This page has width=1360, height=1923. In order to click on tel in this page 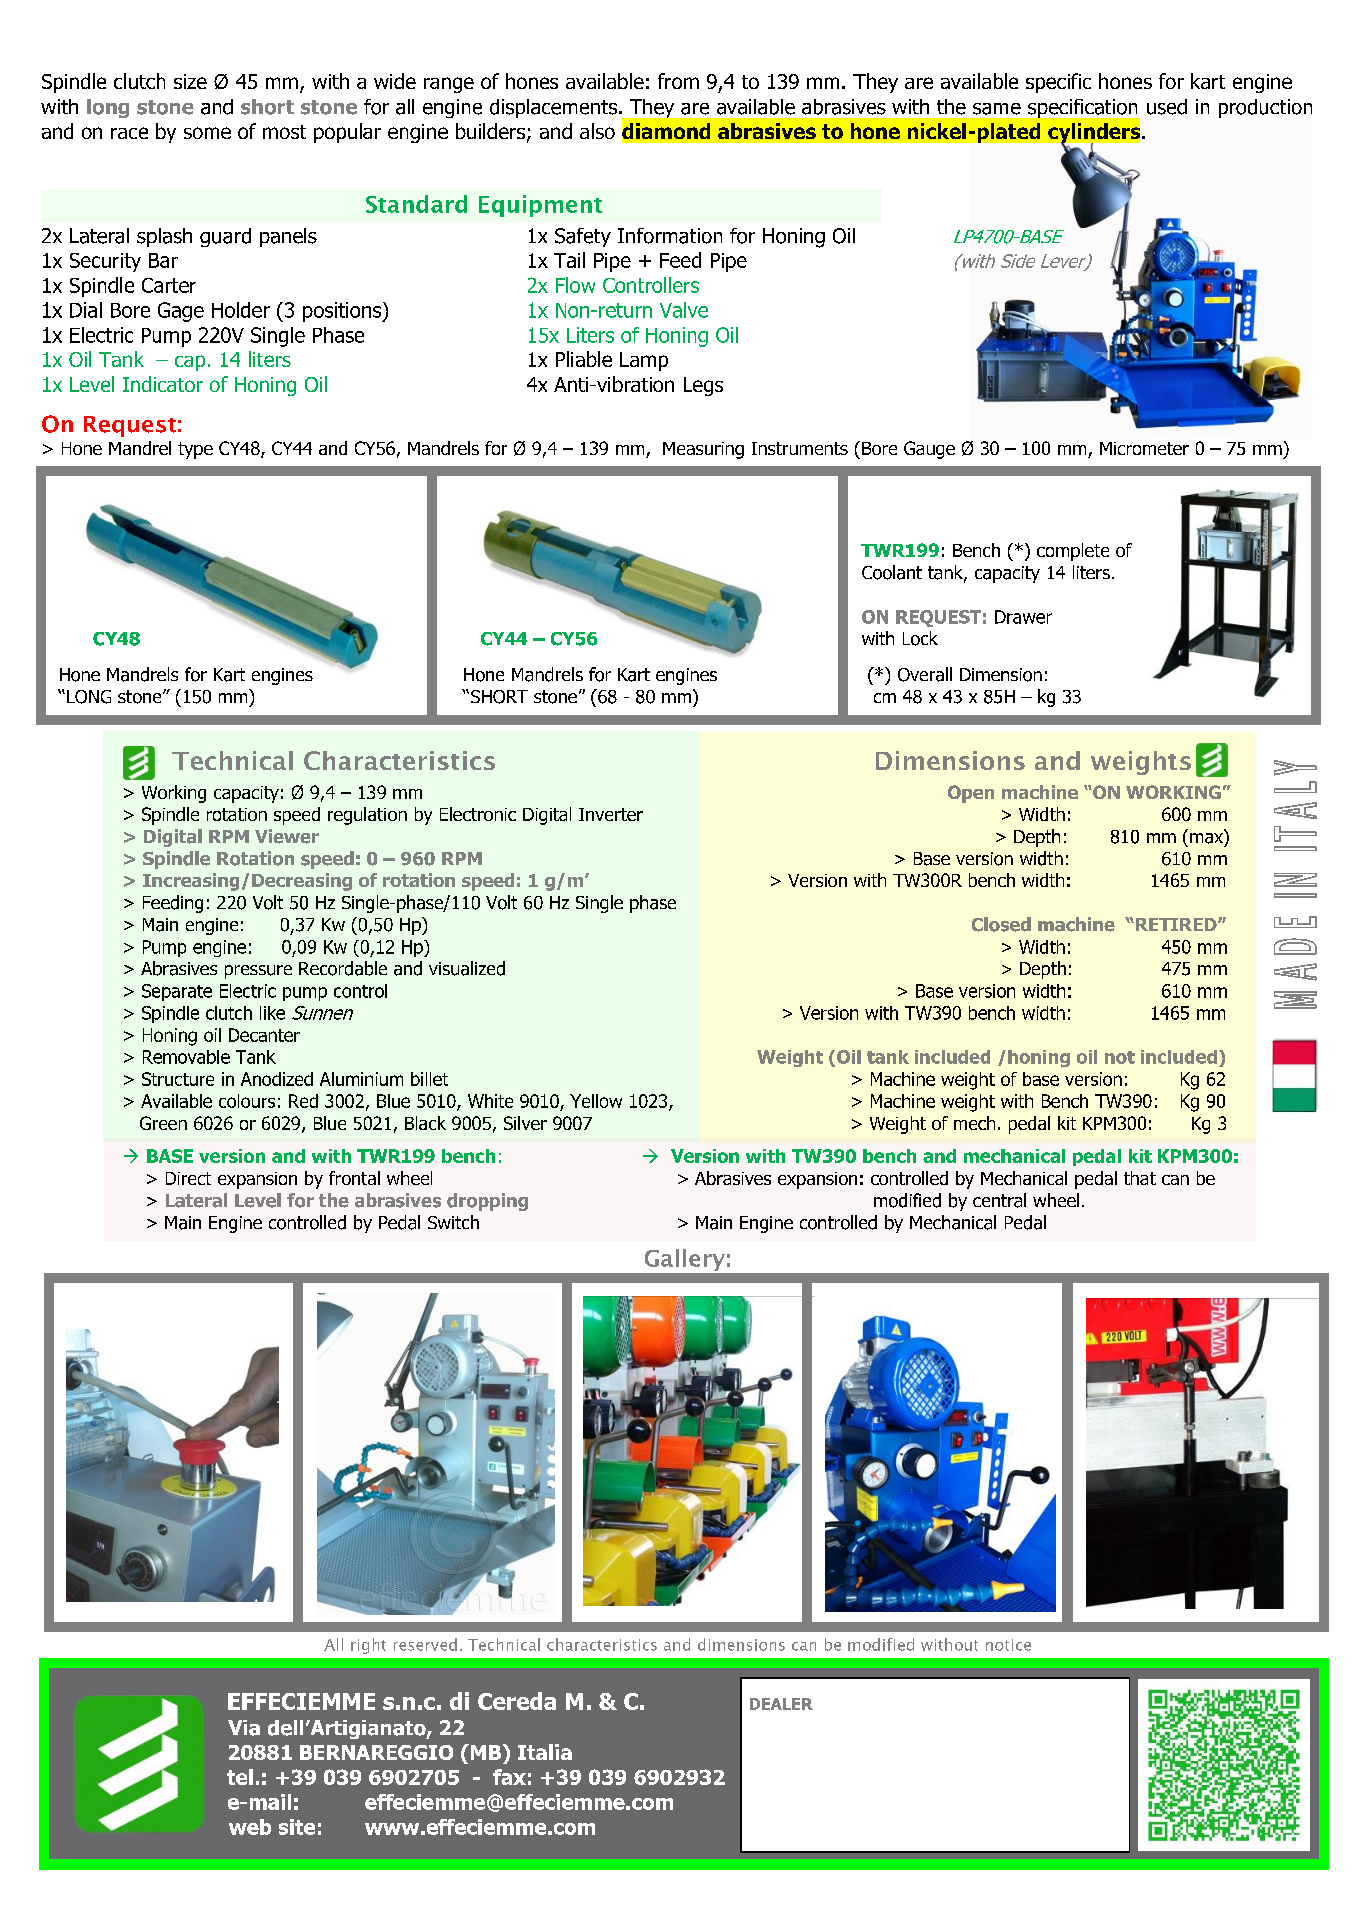, I will do `click(240, 1777)`.
